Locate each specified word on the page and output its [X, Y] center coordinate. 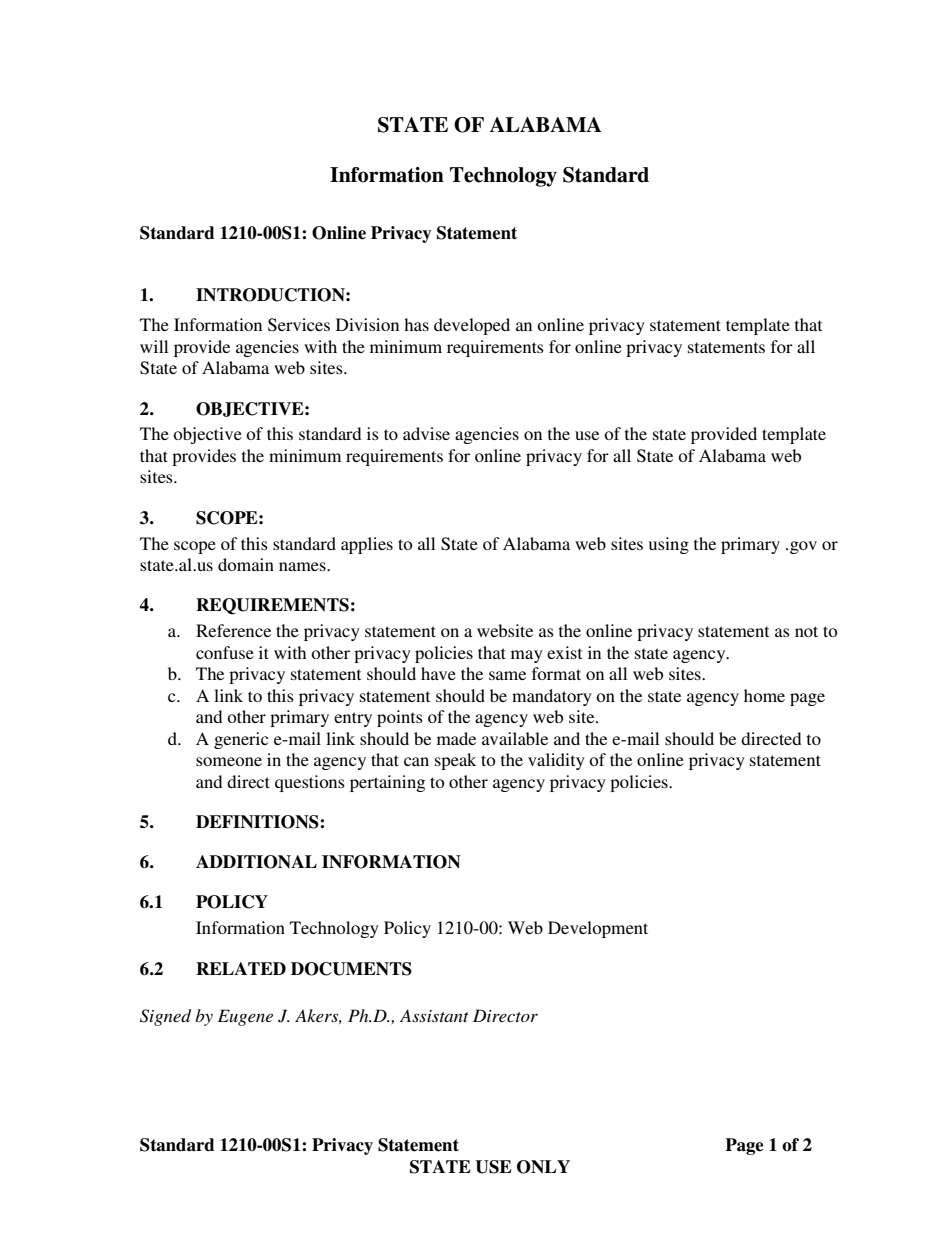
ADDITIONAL [256, 862]
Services [299, 325]
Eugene [245, 1017]
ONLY [543, 1167]
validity [556, 761]
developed [472, 326]
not [806, 631]
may [527, 656]
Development [598, 929]
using [669, 545]
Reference [233, 630]
